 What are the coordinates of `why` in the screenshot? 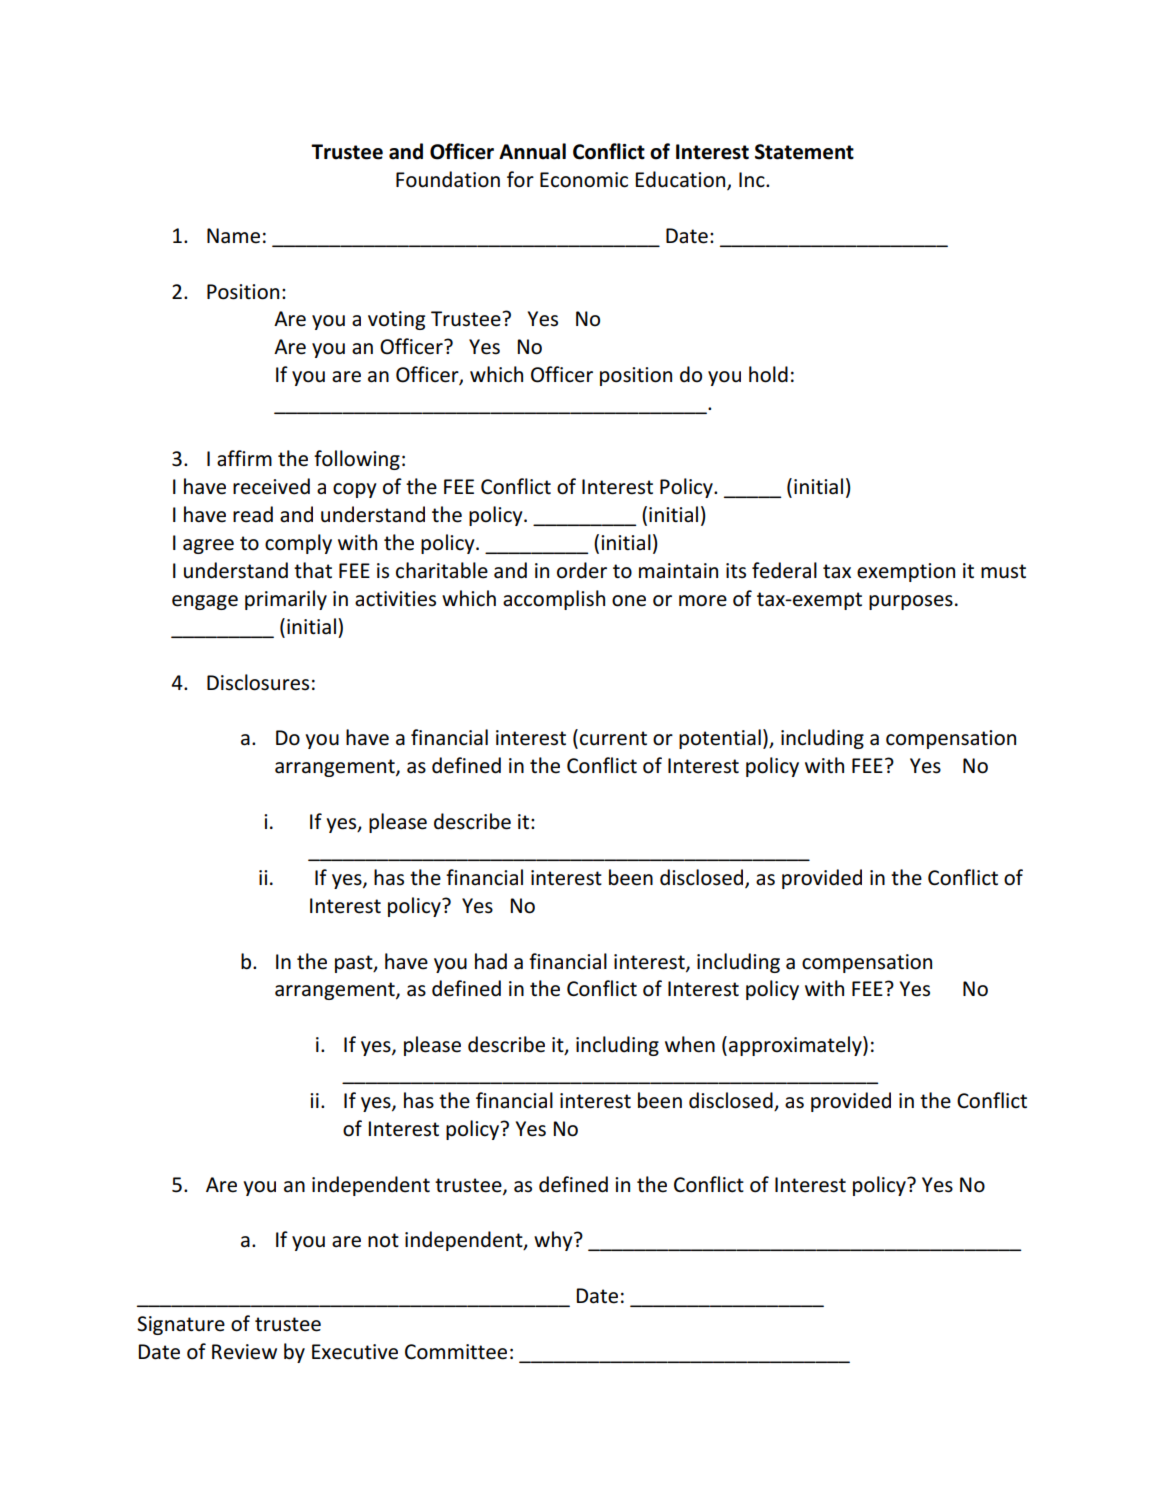 It's located at (554, 1241).
